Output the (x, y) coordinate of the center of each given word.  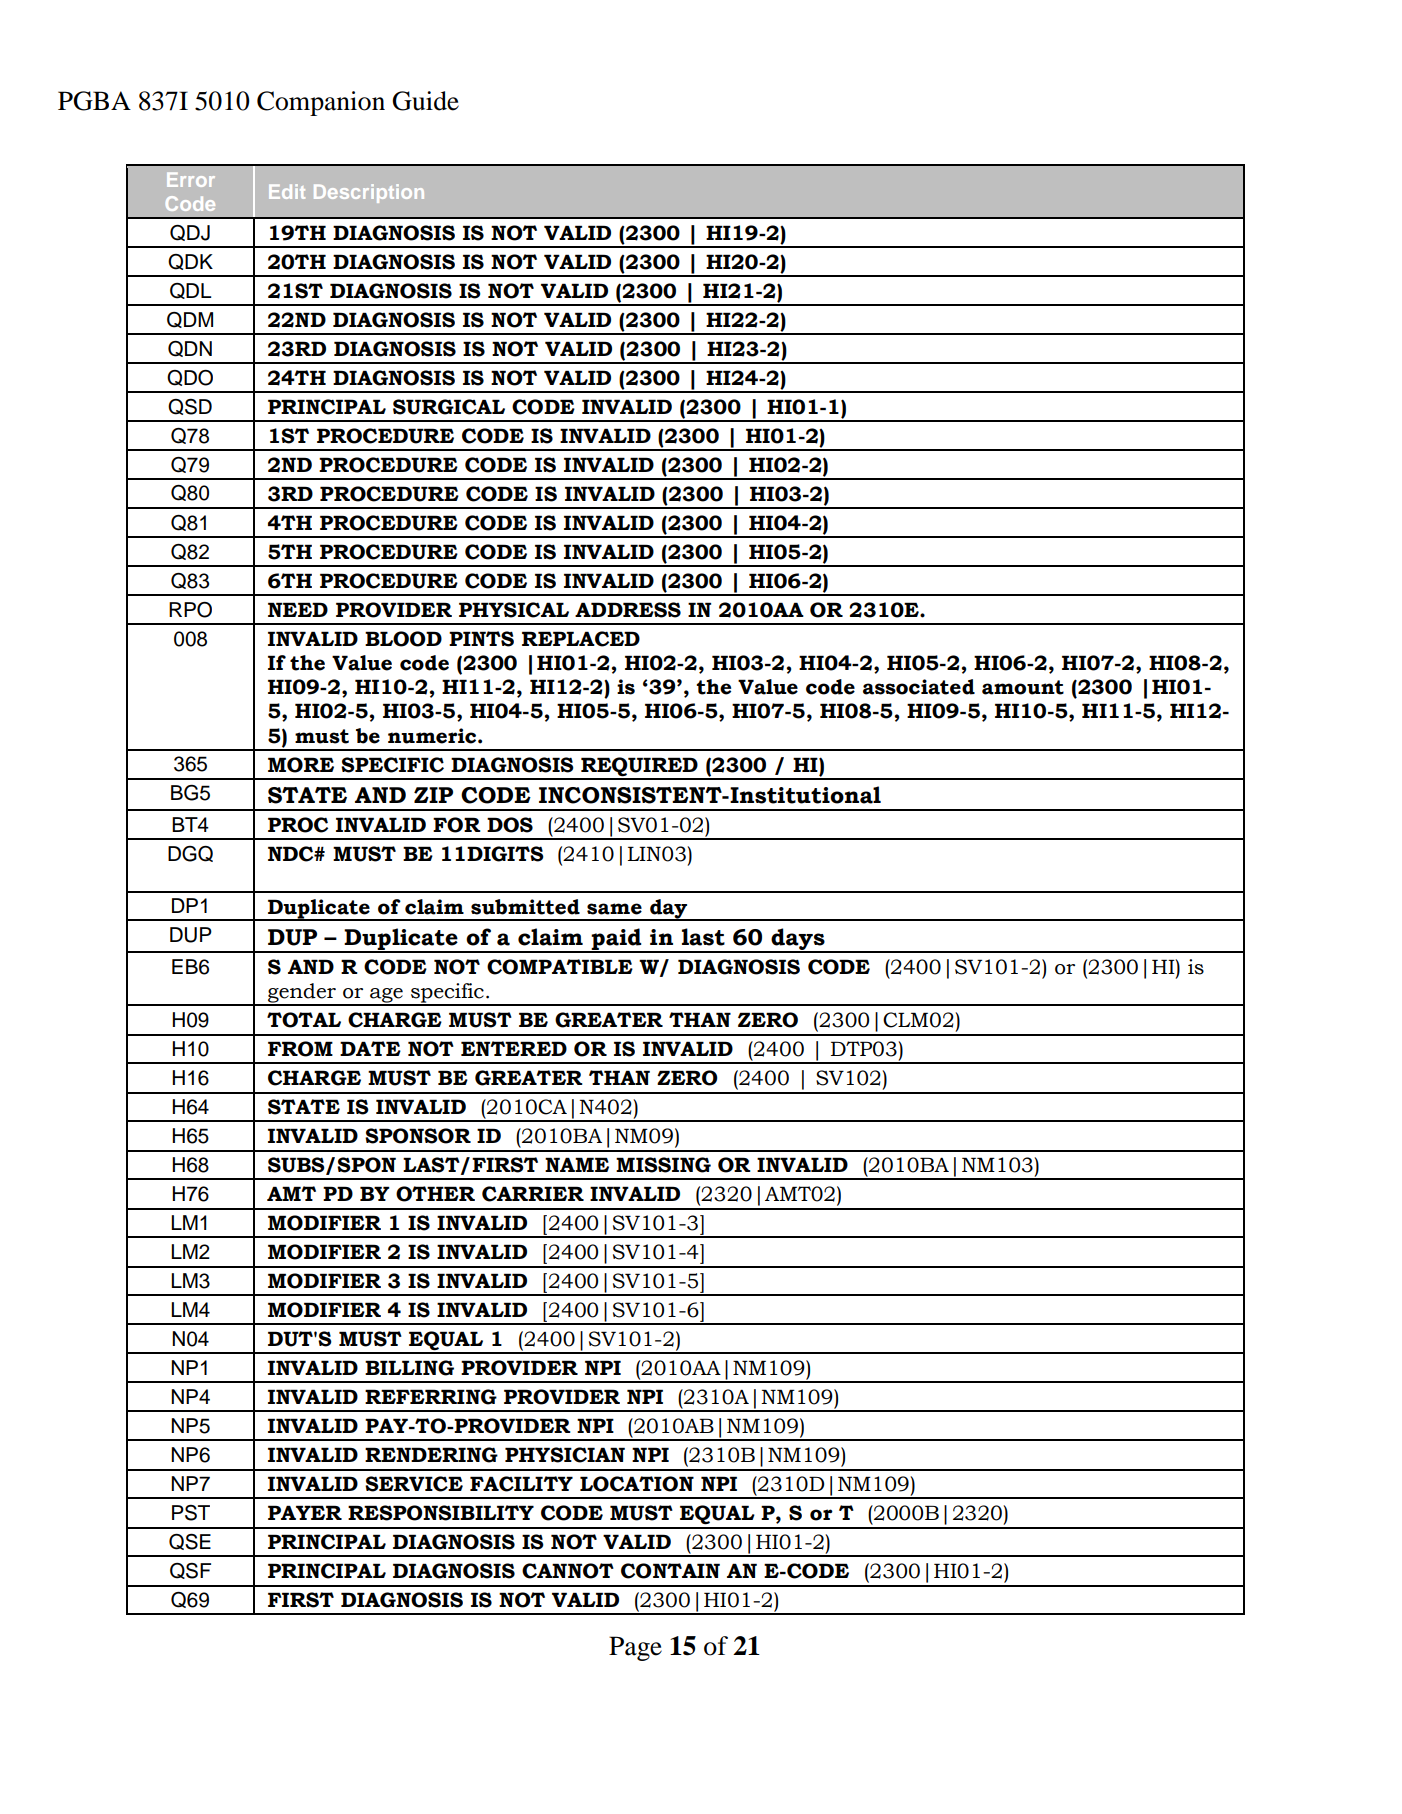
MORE (301, 765)
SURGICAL (449, 407)
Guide (425, 101)
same (614, 909)
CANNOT (568, 1571)
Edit (287, 191)
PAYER (305, 1512)
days (798, 940)
